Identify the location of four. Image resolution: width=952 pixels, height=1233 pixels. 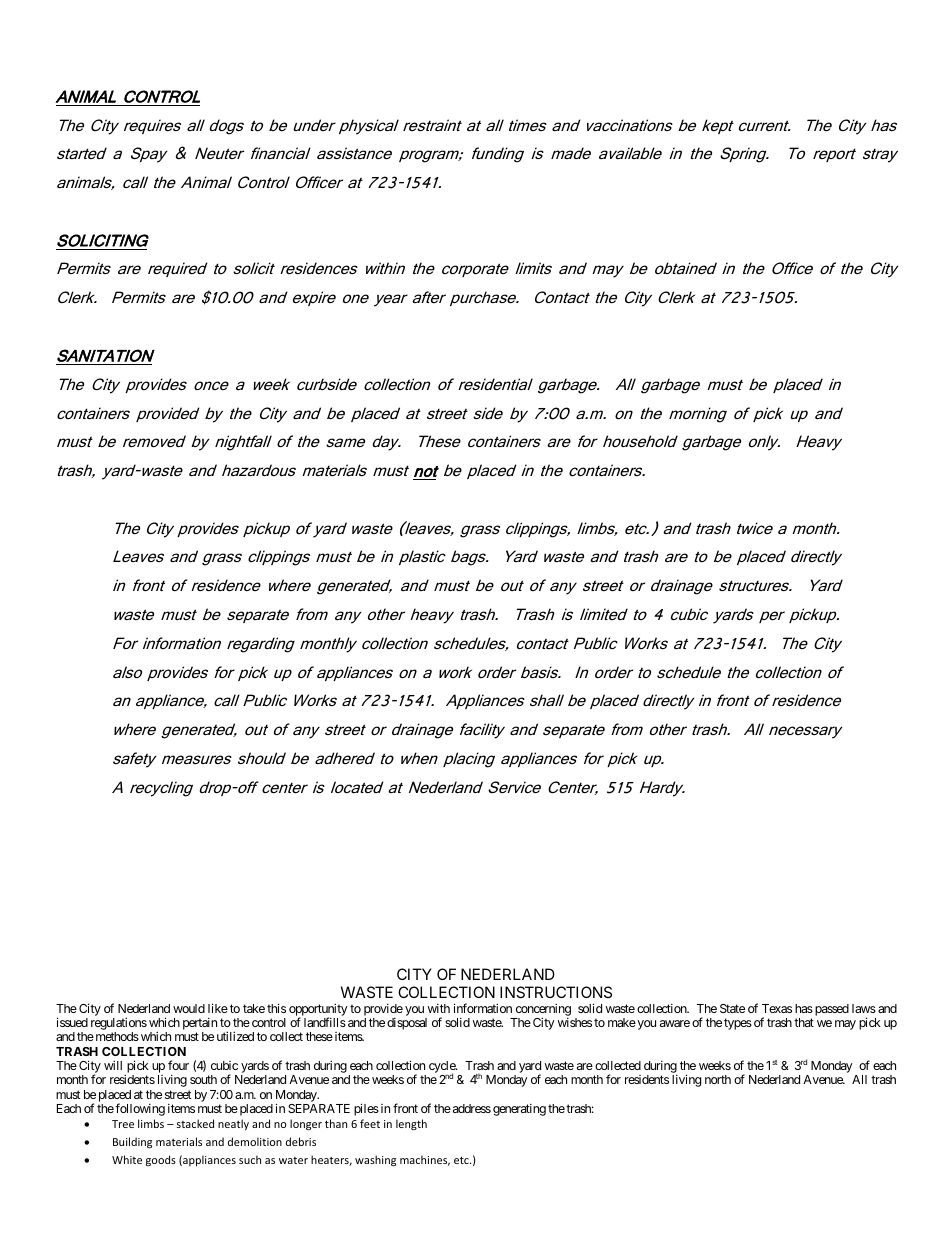
(178, 1065).
